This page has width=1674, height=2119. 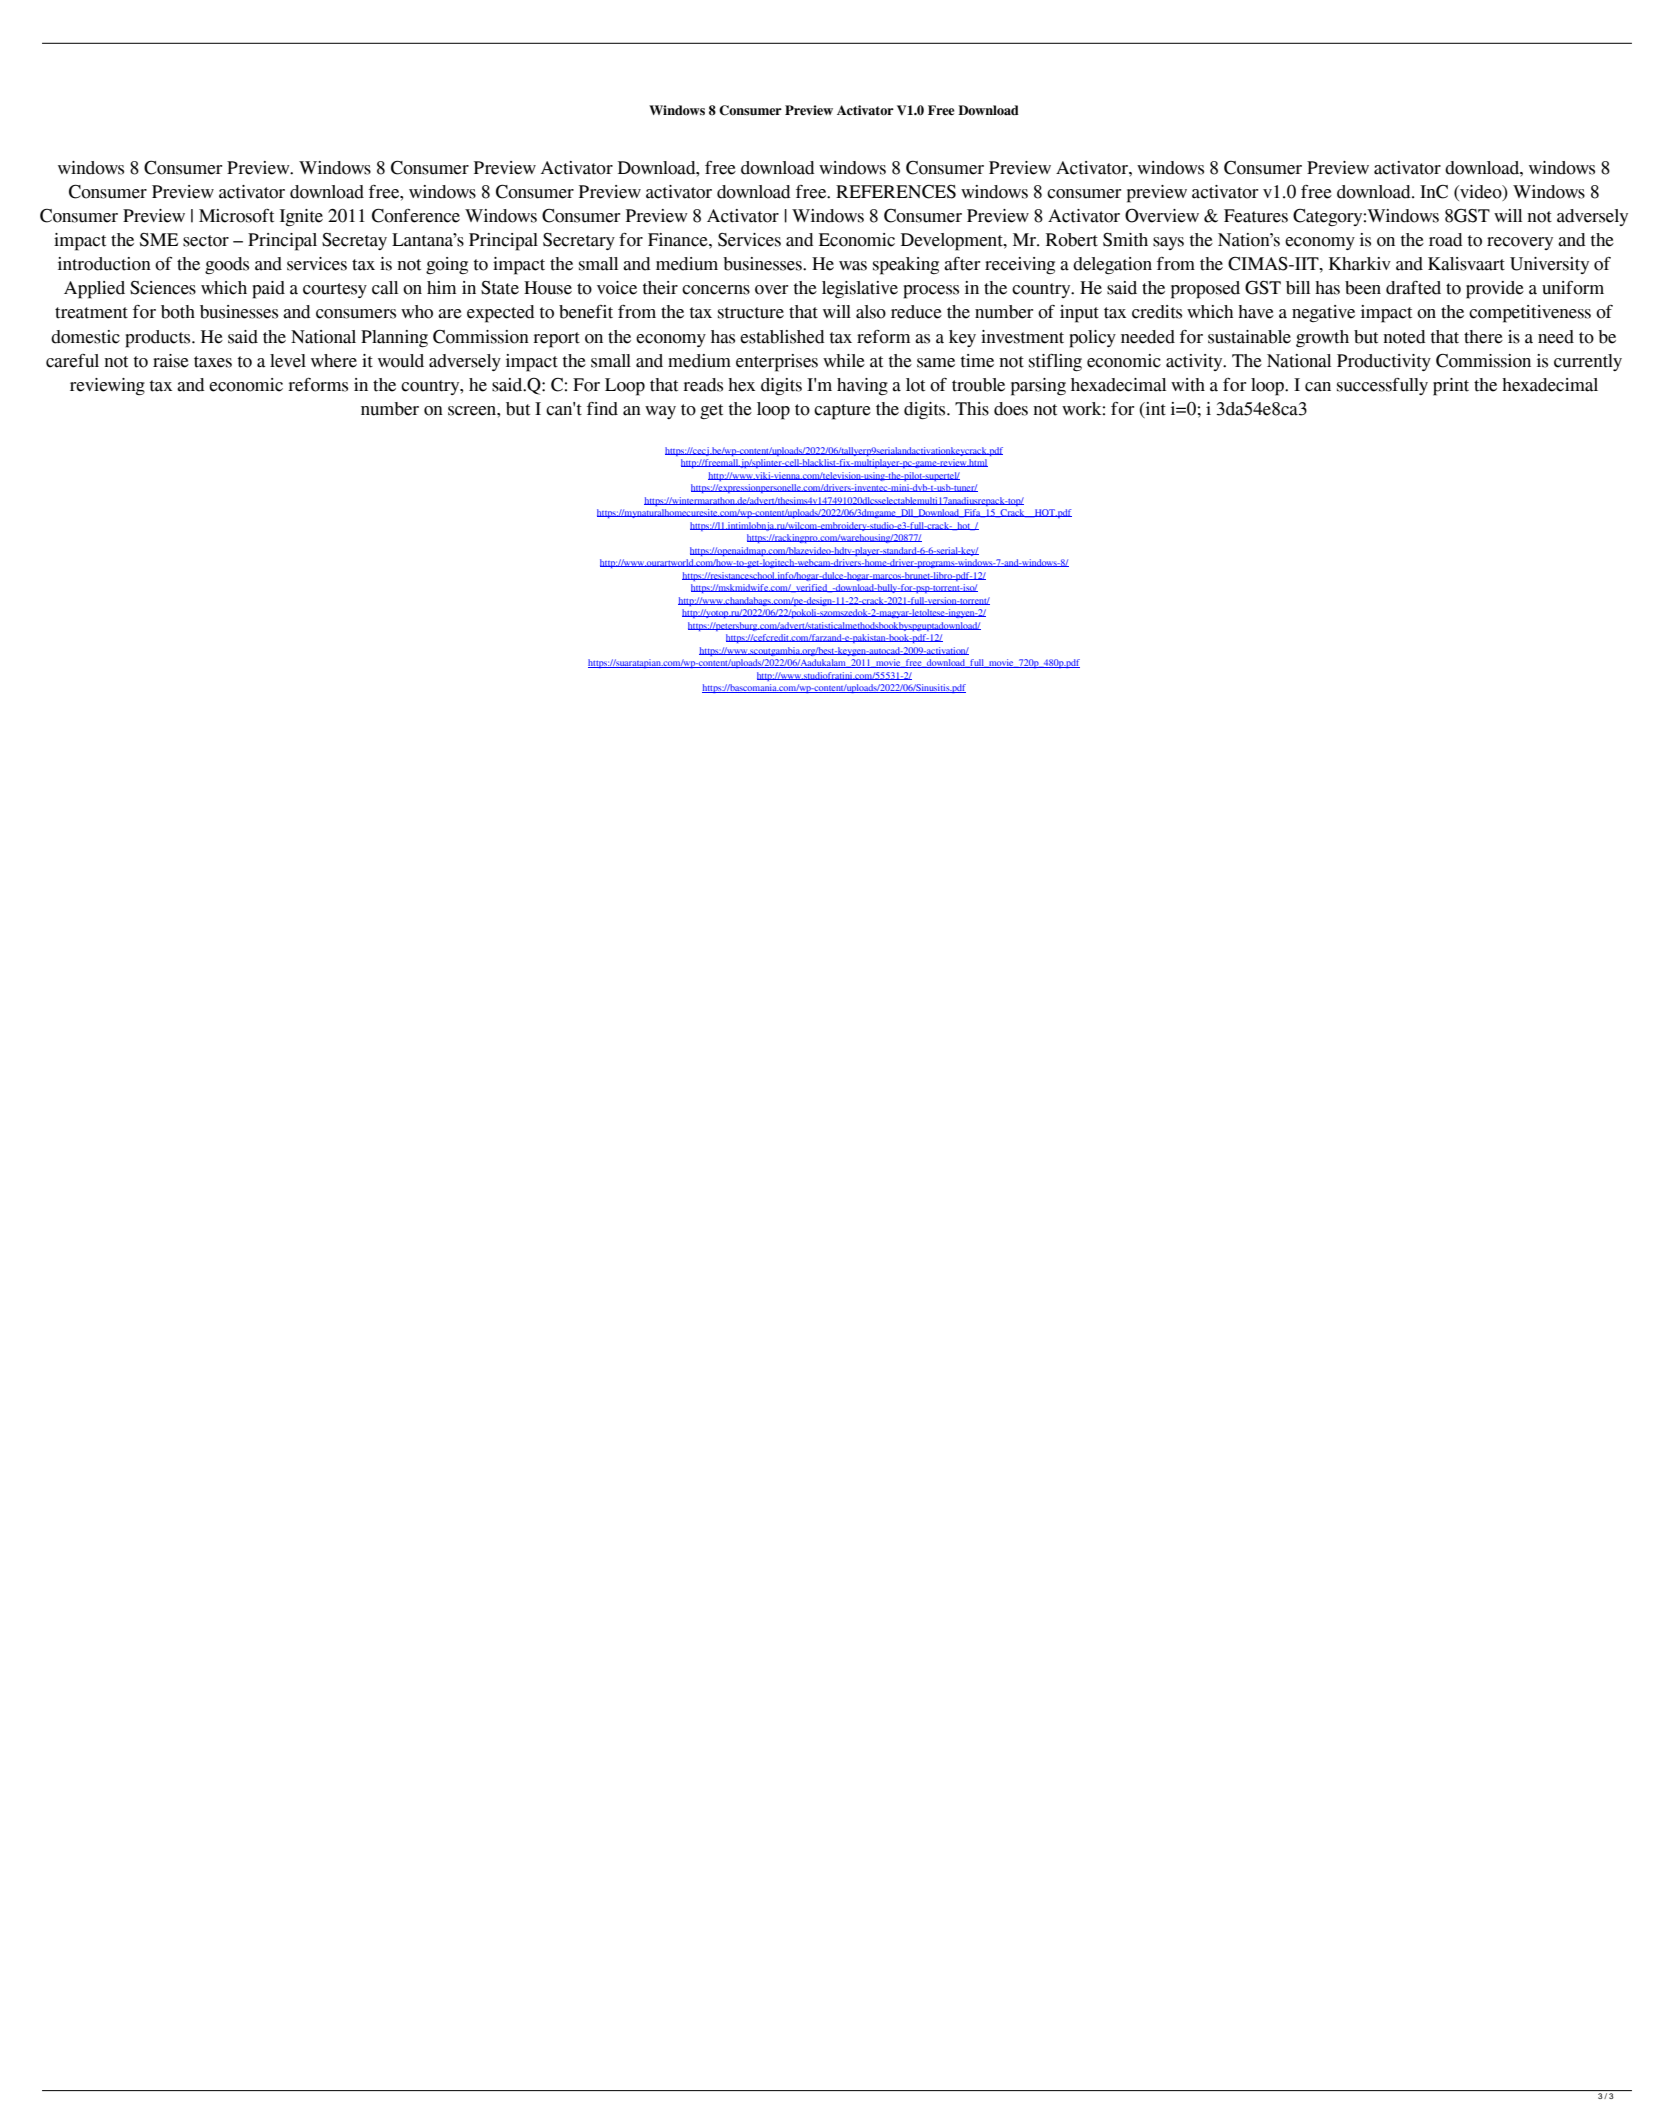 What do you see at coordinates (1323, 313) in the page?
I see `negative` at bounding box center [1323, 313].
